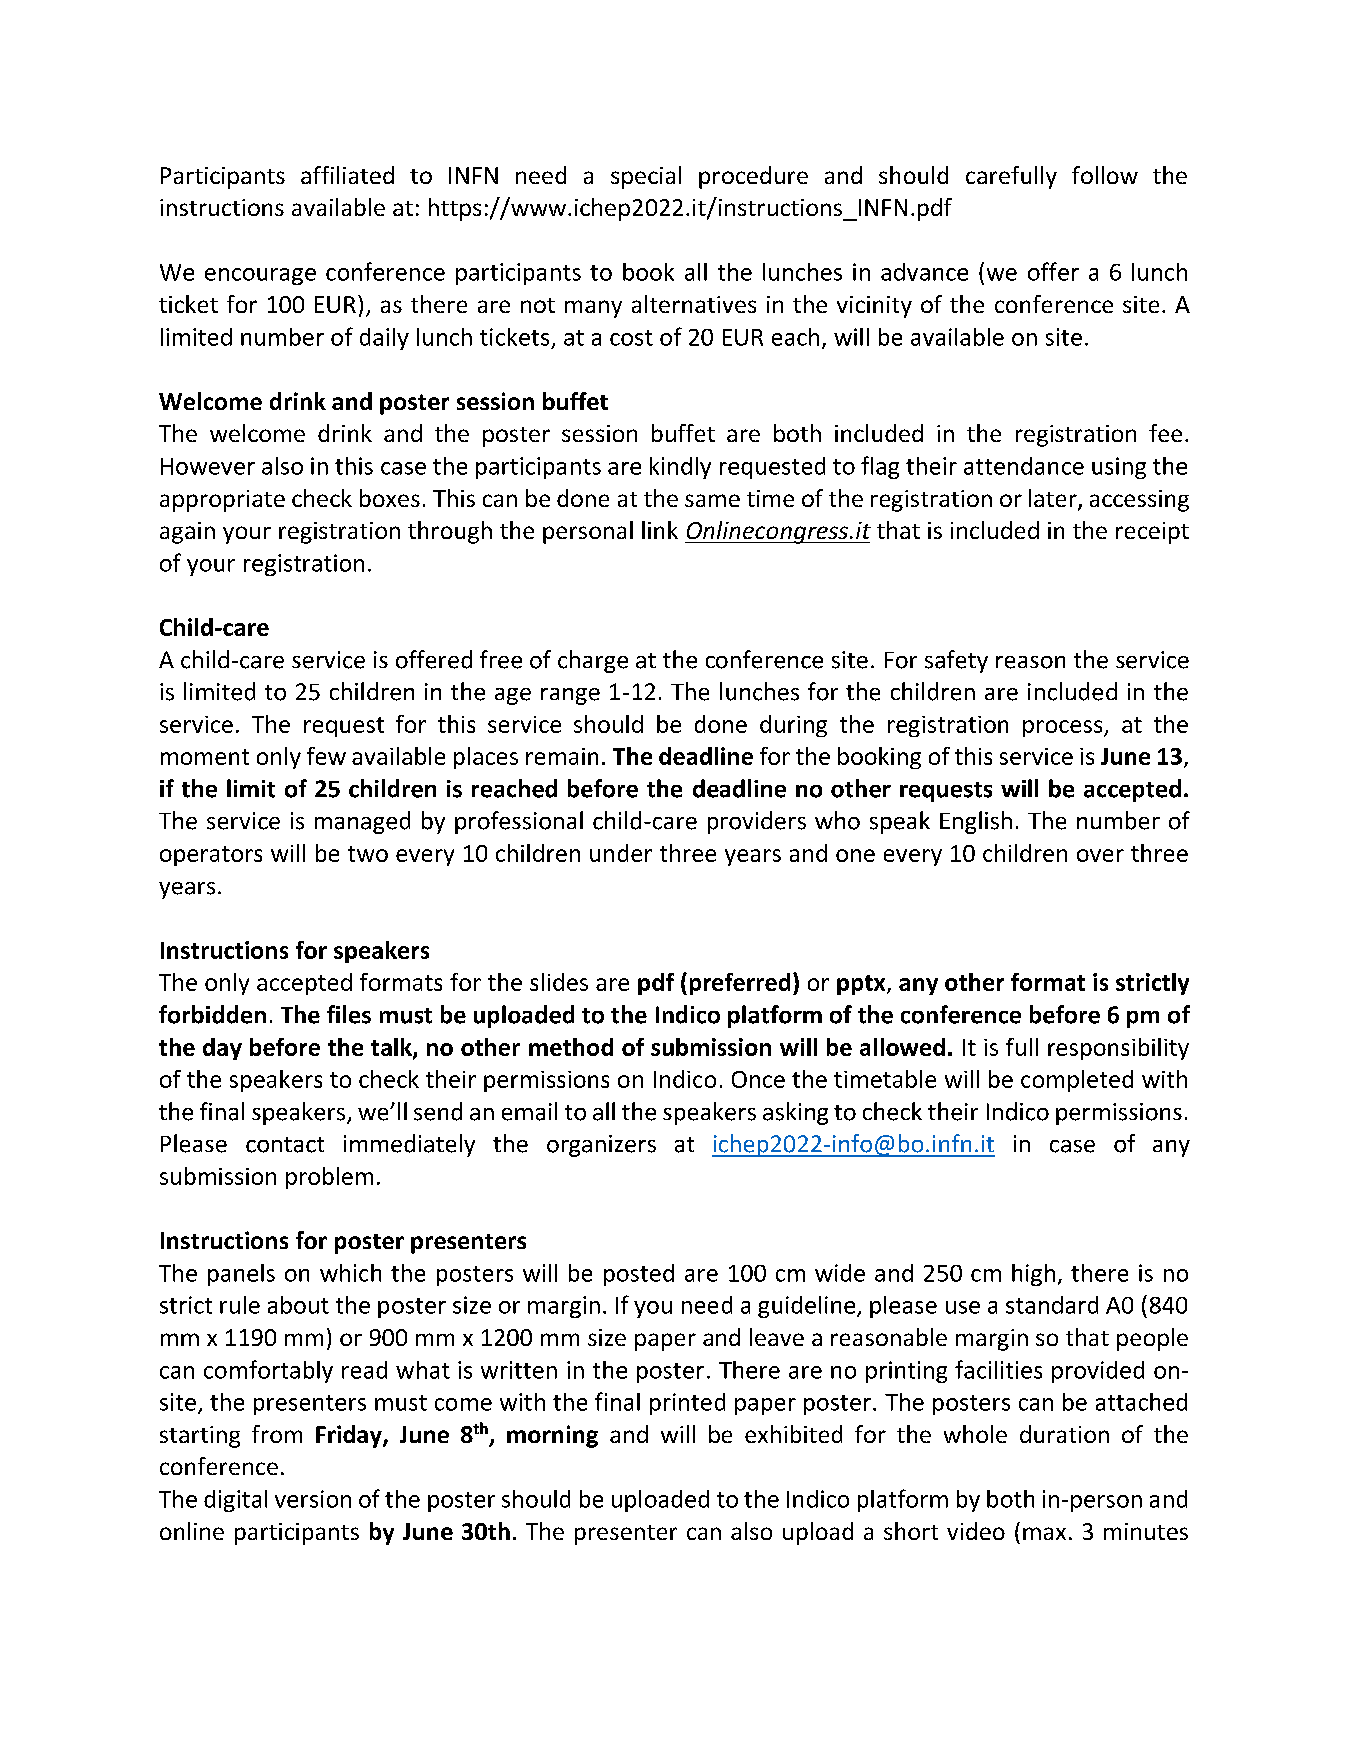  What do you see at coordinates (313, 1499) in the image?
I see `version` at bounding box center [313, 1499].
